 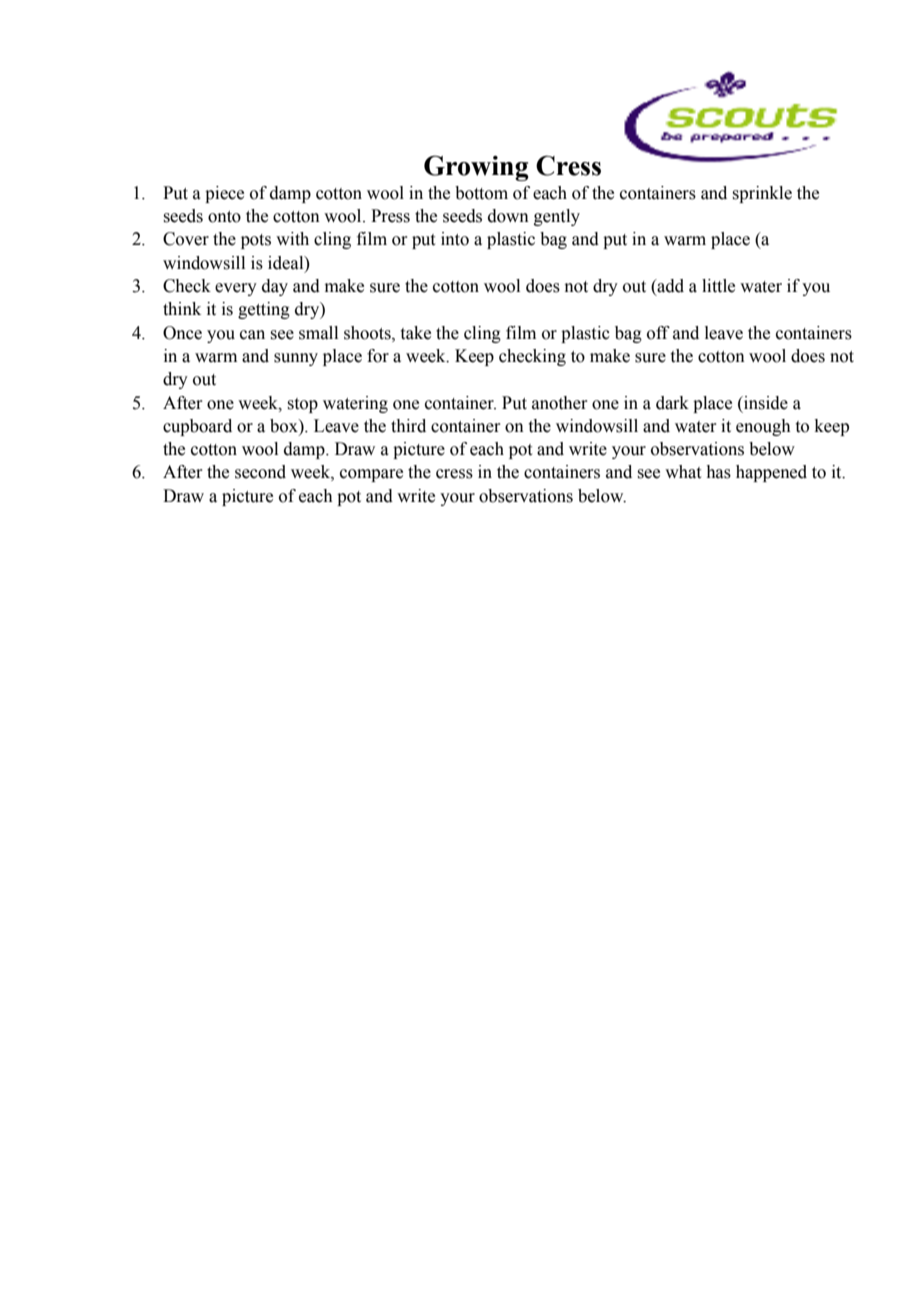 I want to click on getting, so click(x=264, y=310).
